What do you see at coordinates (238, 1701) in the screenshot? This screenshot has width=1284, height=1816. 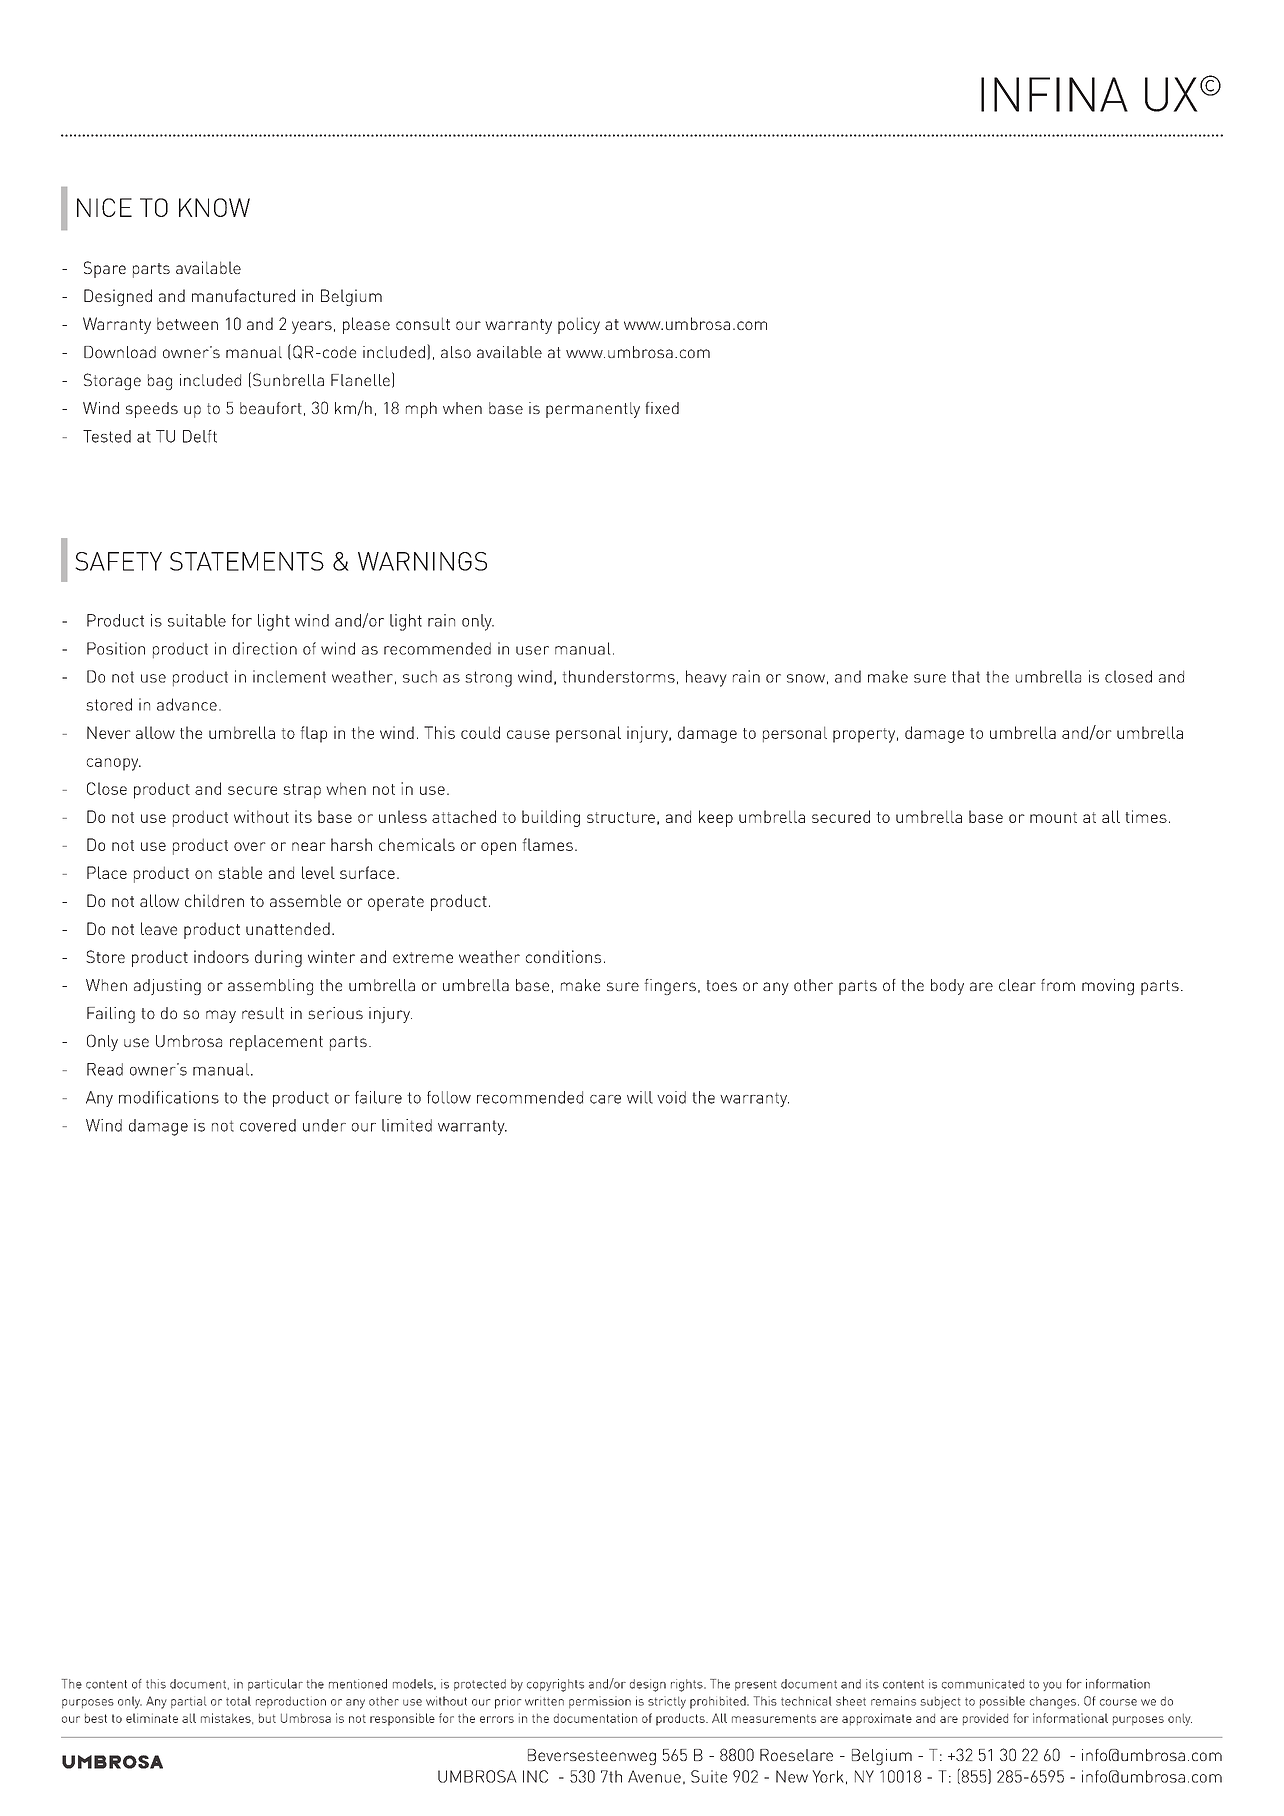 I see `total` at bounding box center [238, 1701].
